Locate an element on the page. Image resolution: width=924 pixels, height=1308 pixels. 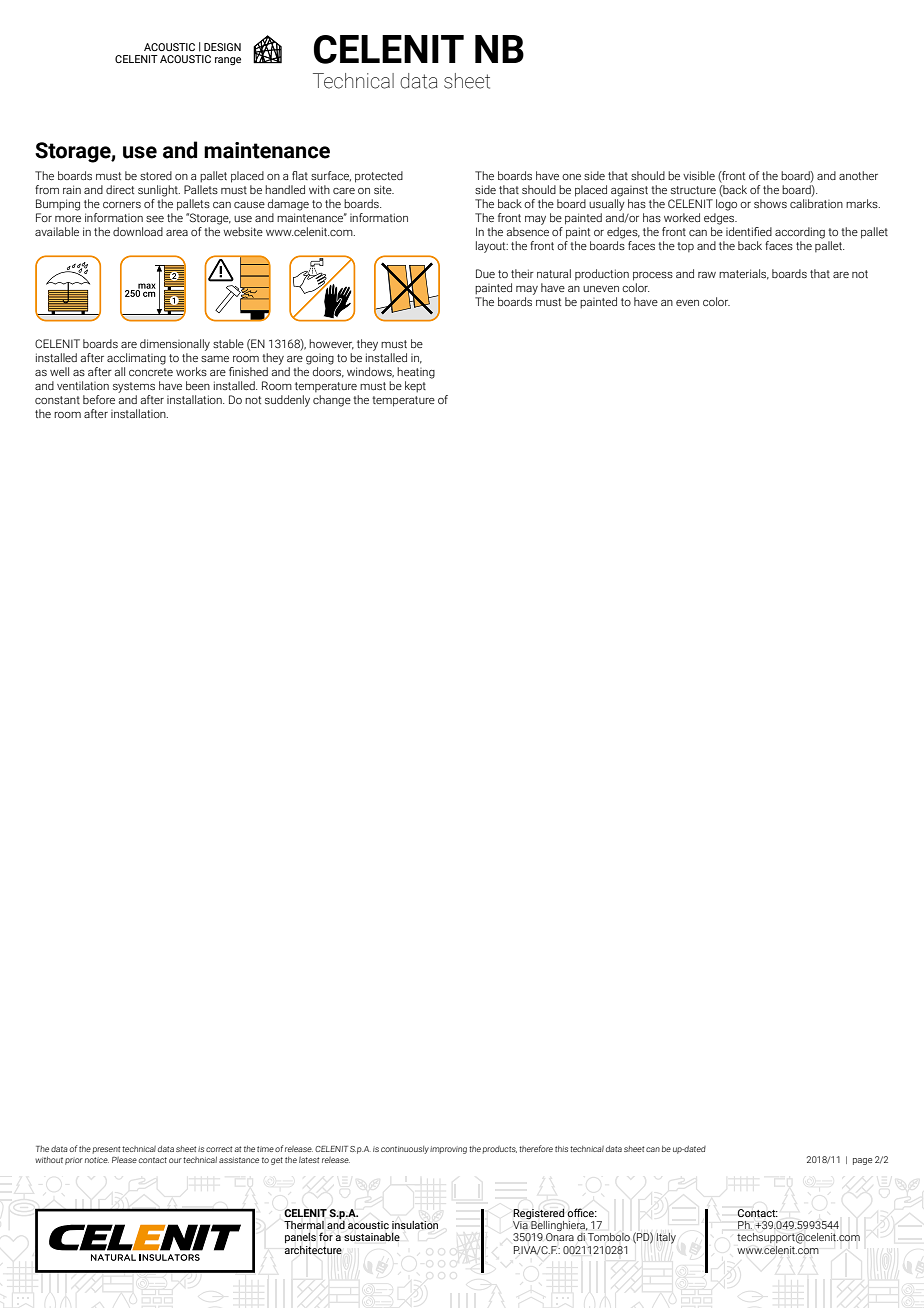
protected is located at coordinates (379, 177).
